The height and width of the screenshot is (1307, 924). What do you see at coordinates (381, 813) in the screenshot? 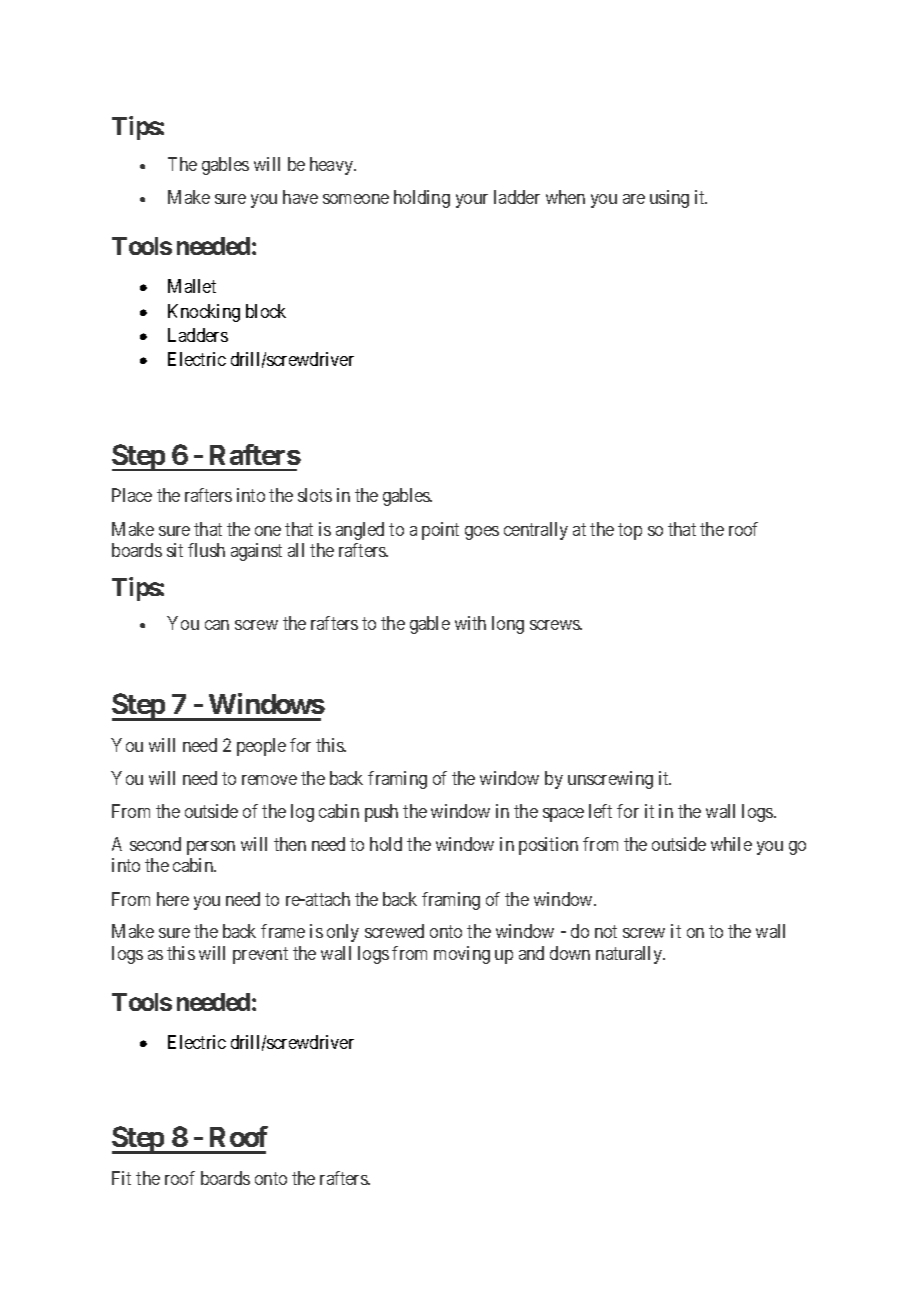
I see `push` at bounding box center [381, 813].
